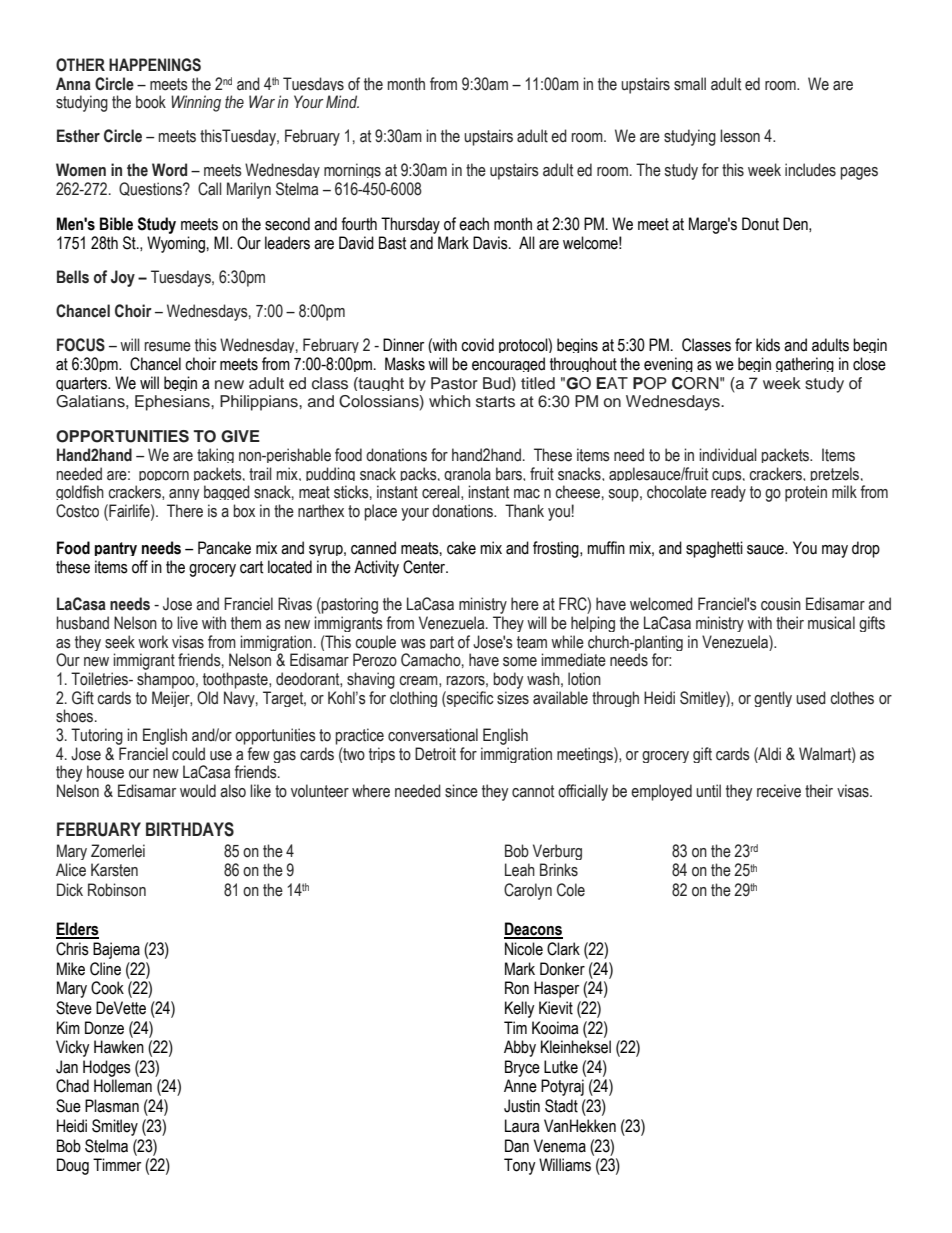 This screenshot has height=1233, width=952. What do you see at coordinates (117, 1165) in the screenshot?
I see `Timmer` at bounding box center [117, 1165].
